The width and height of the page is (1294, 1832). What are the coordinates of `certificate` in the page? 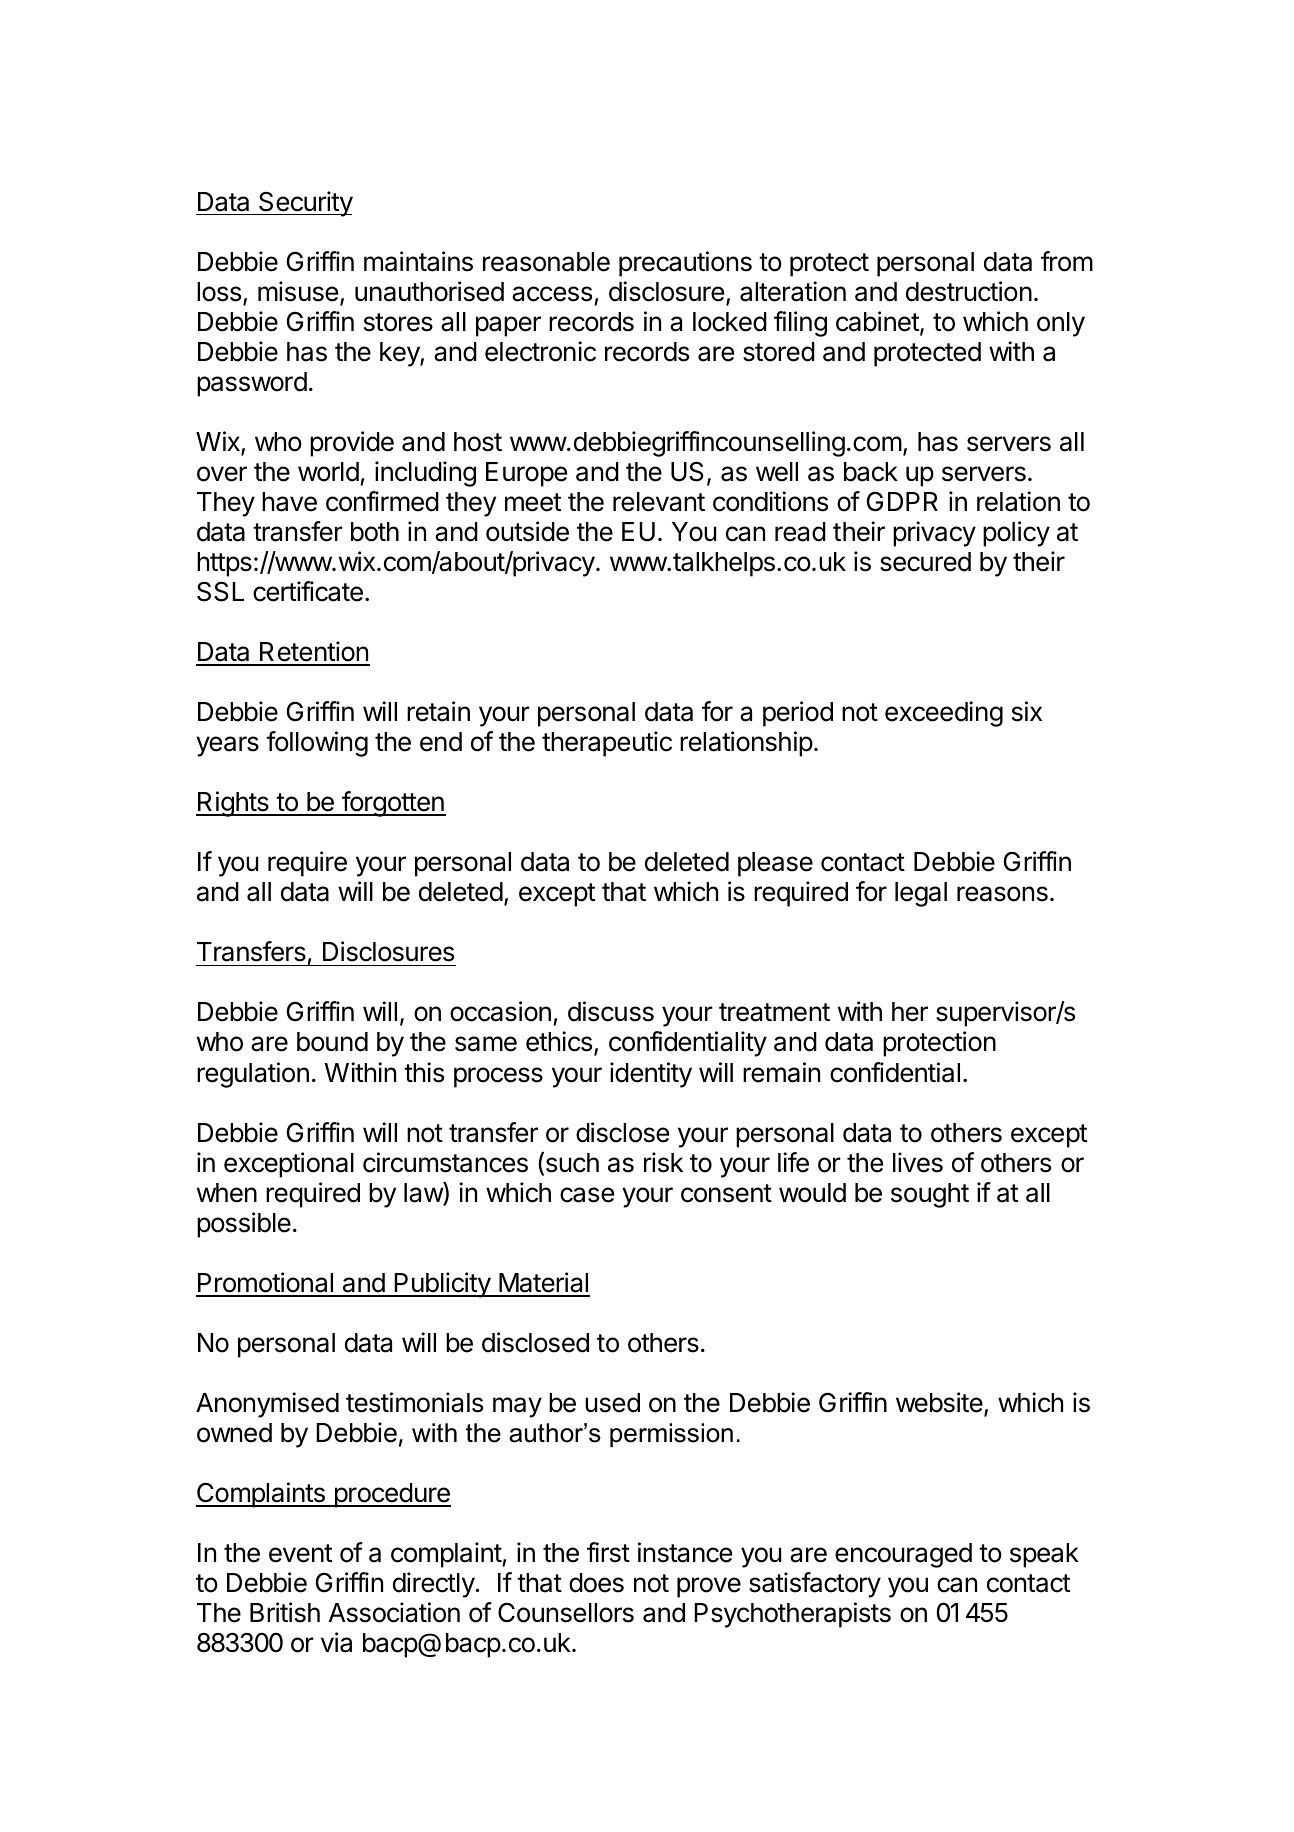 It's located at (308, 591).
